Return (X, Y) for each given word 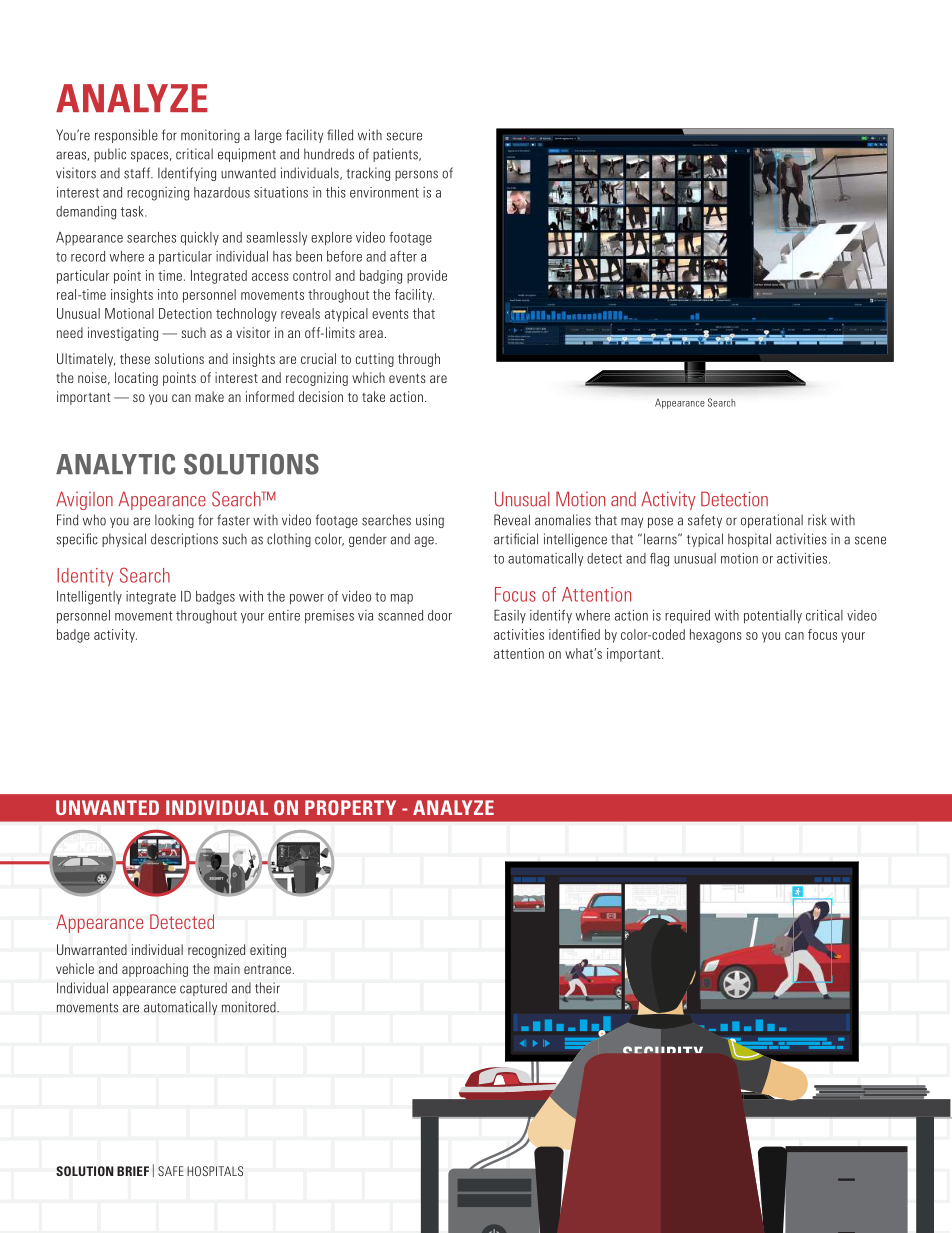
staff (138, 173)
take (373, 396)
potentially (773, 617)
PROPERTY (350, 807)
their (267, 988)
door (440, 615)
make (209, 396)
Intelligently (89, 598)
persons (416, 175)
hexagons (716, 636)
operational (772, 521)
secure (404, 136)
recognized (216, 951)
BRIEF (133, 1171)
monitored (250, 1007)
